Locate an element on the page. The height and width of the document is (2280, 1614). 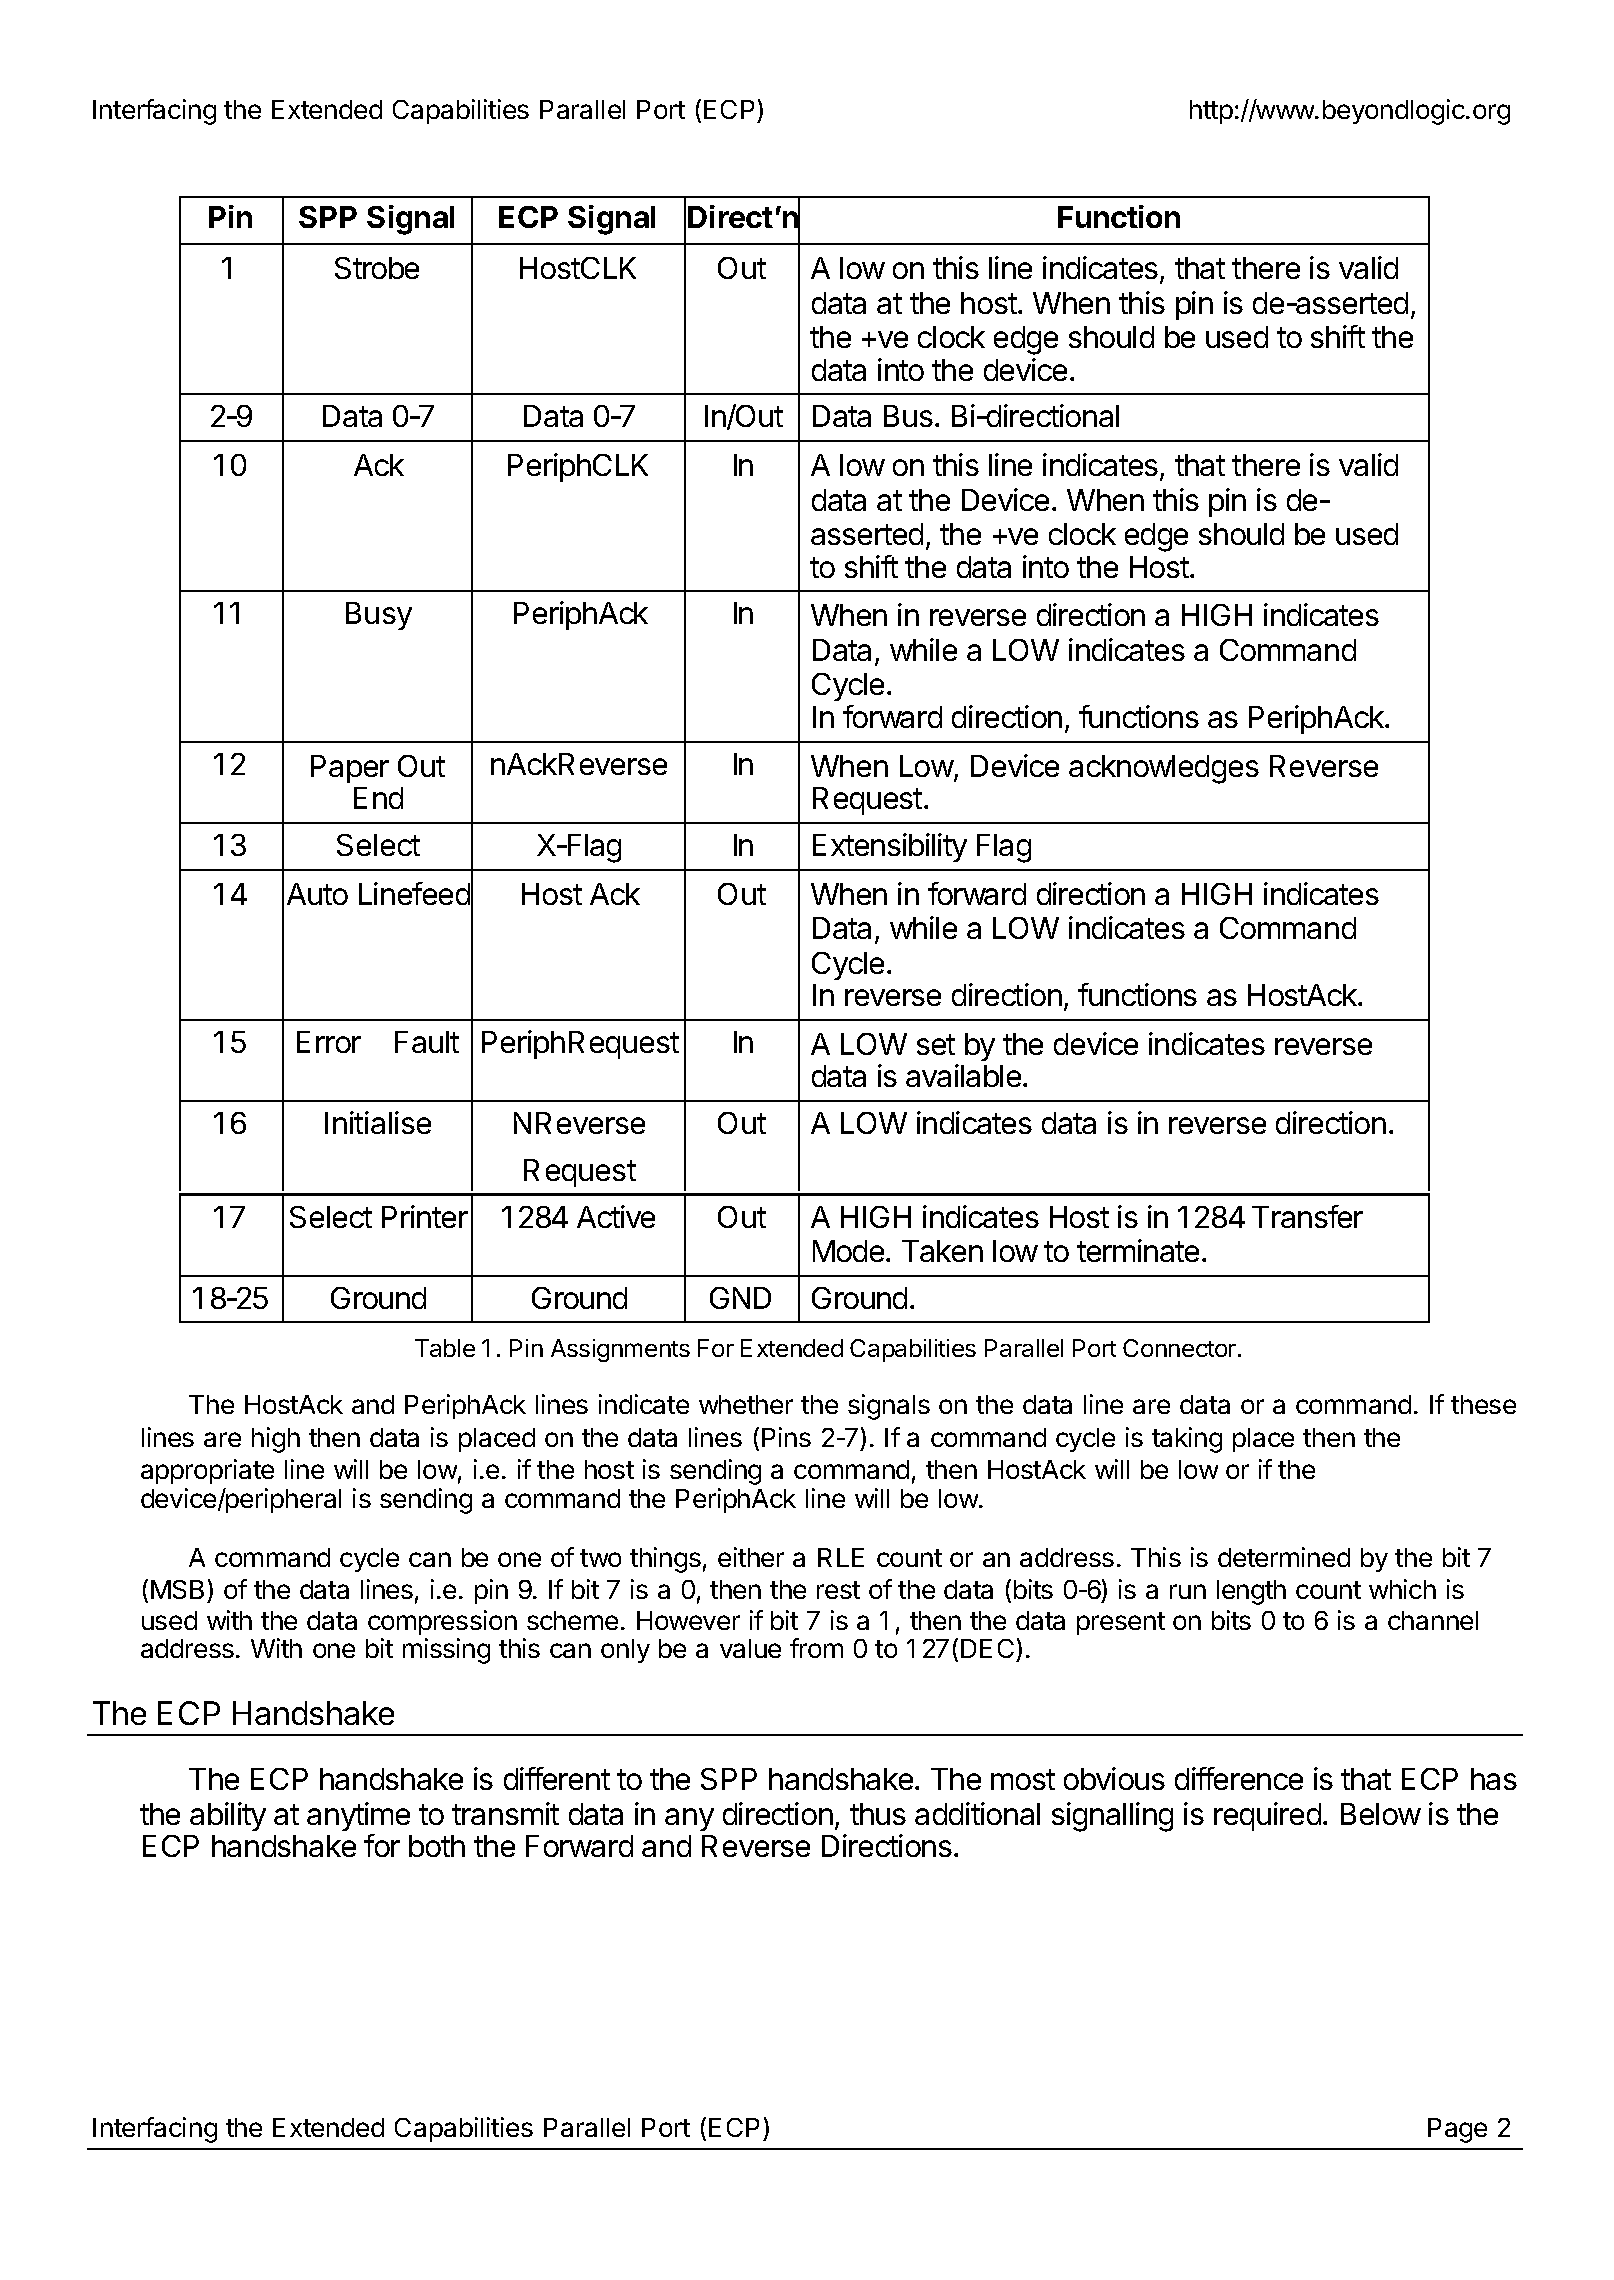
Extensibility is located at coordinates (890, 847).
